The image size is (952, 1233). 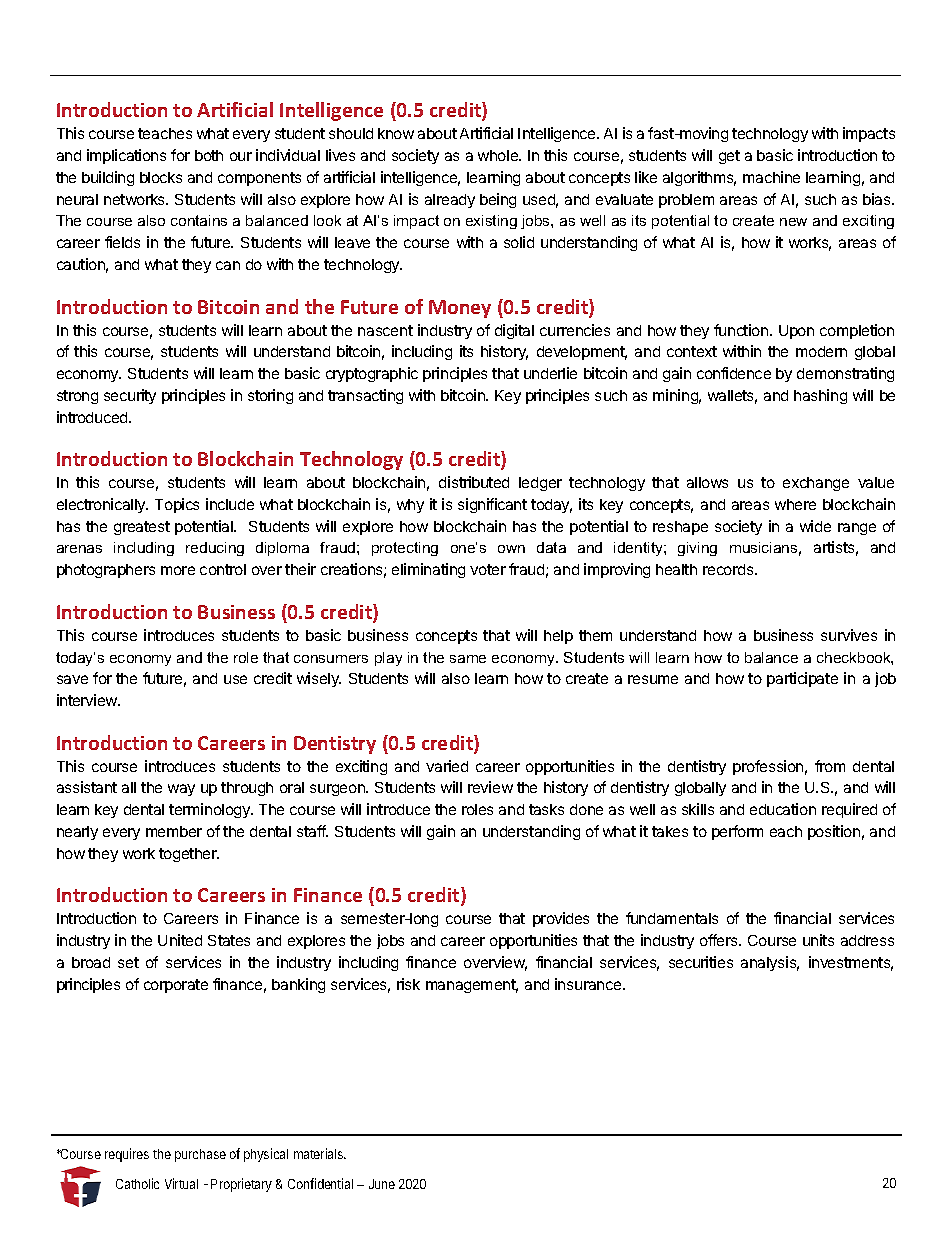 What do you see at coordinates (200, 1155) in the document?
I see `purchase` at bounding box center [200, 1155].
